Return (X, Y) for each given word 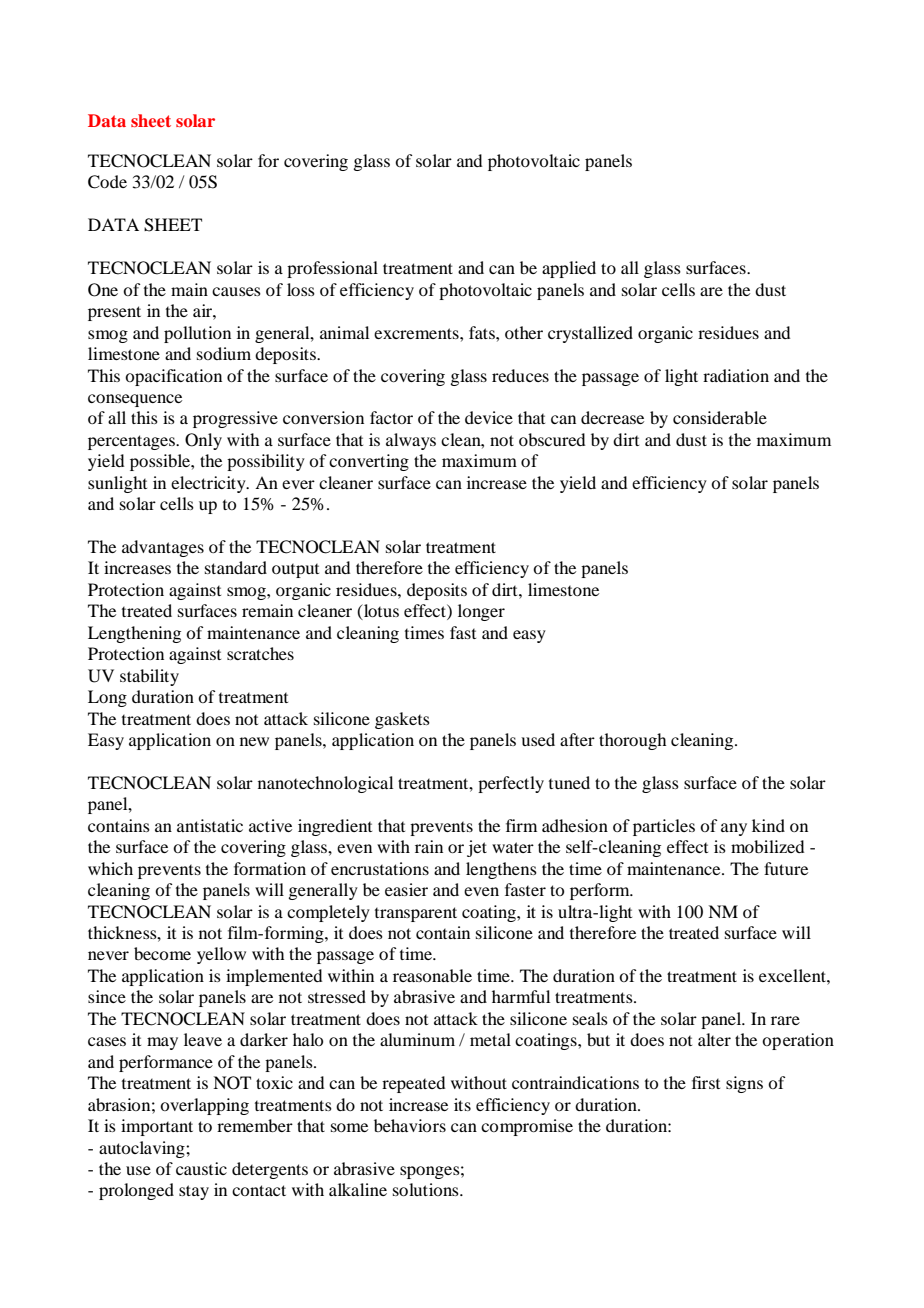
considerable (720, 417)
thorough (632, 741)
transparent (416, 914)
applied (569, 269)
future (786, 868)
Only (203, 441)
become (162, 953)
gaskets (402, 720)
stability (149, 677)
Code (107, 182)
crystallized (590, 334)
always (411, 441)
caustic (201, 1168)
